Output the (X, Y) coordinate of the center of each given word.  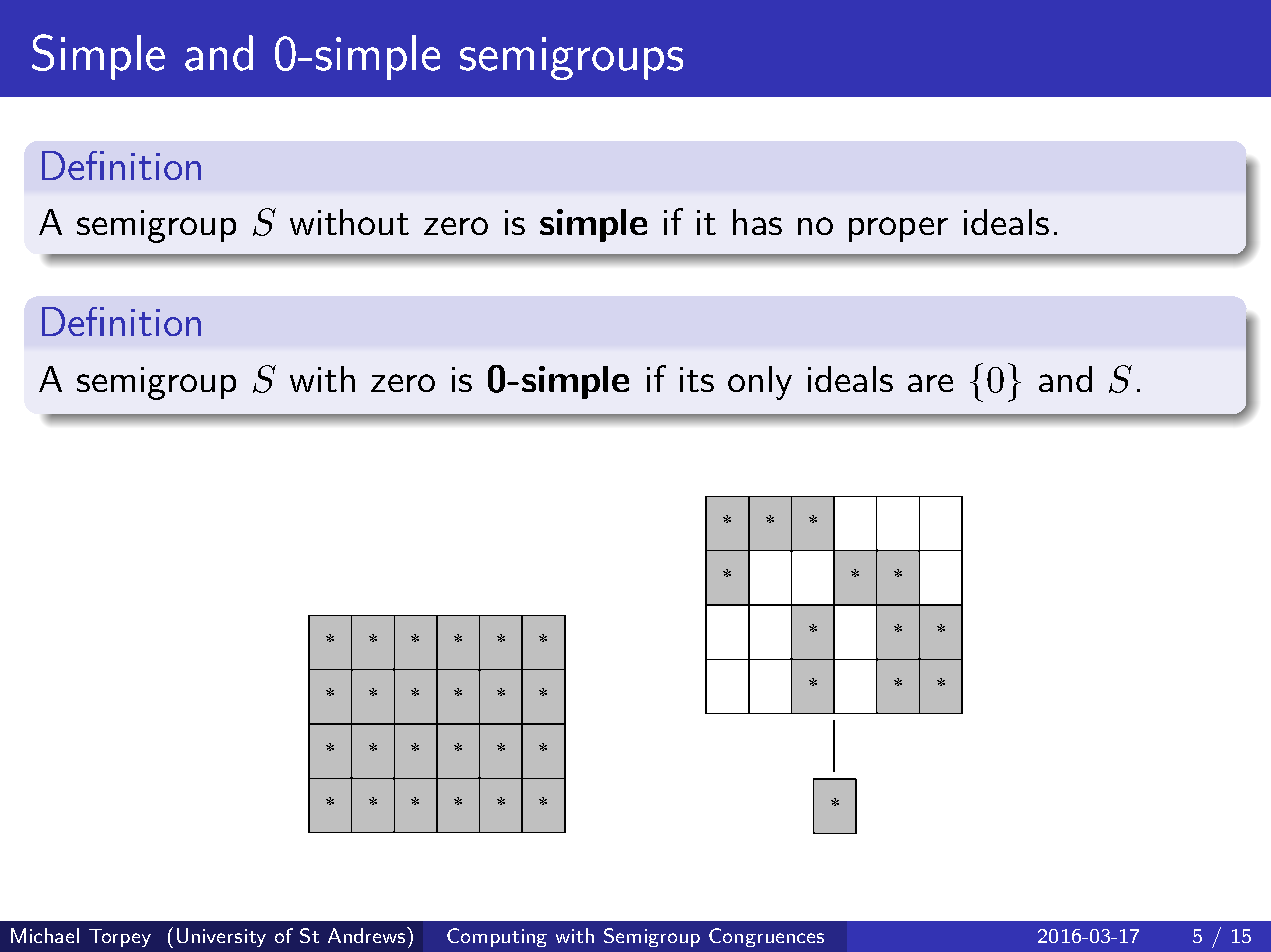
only (760, 383)
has (757, 222)
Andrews (368, 935)
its (697, 379)
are (930, 383)
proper (898, 229)
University (221, 937)
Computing (497, 937)
